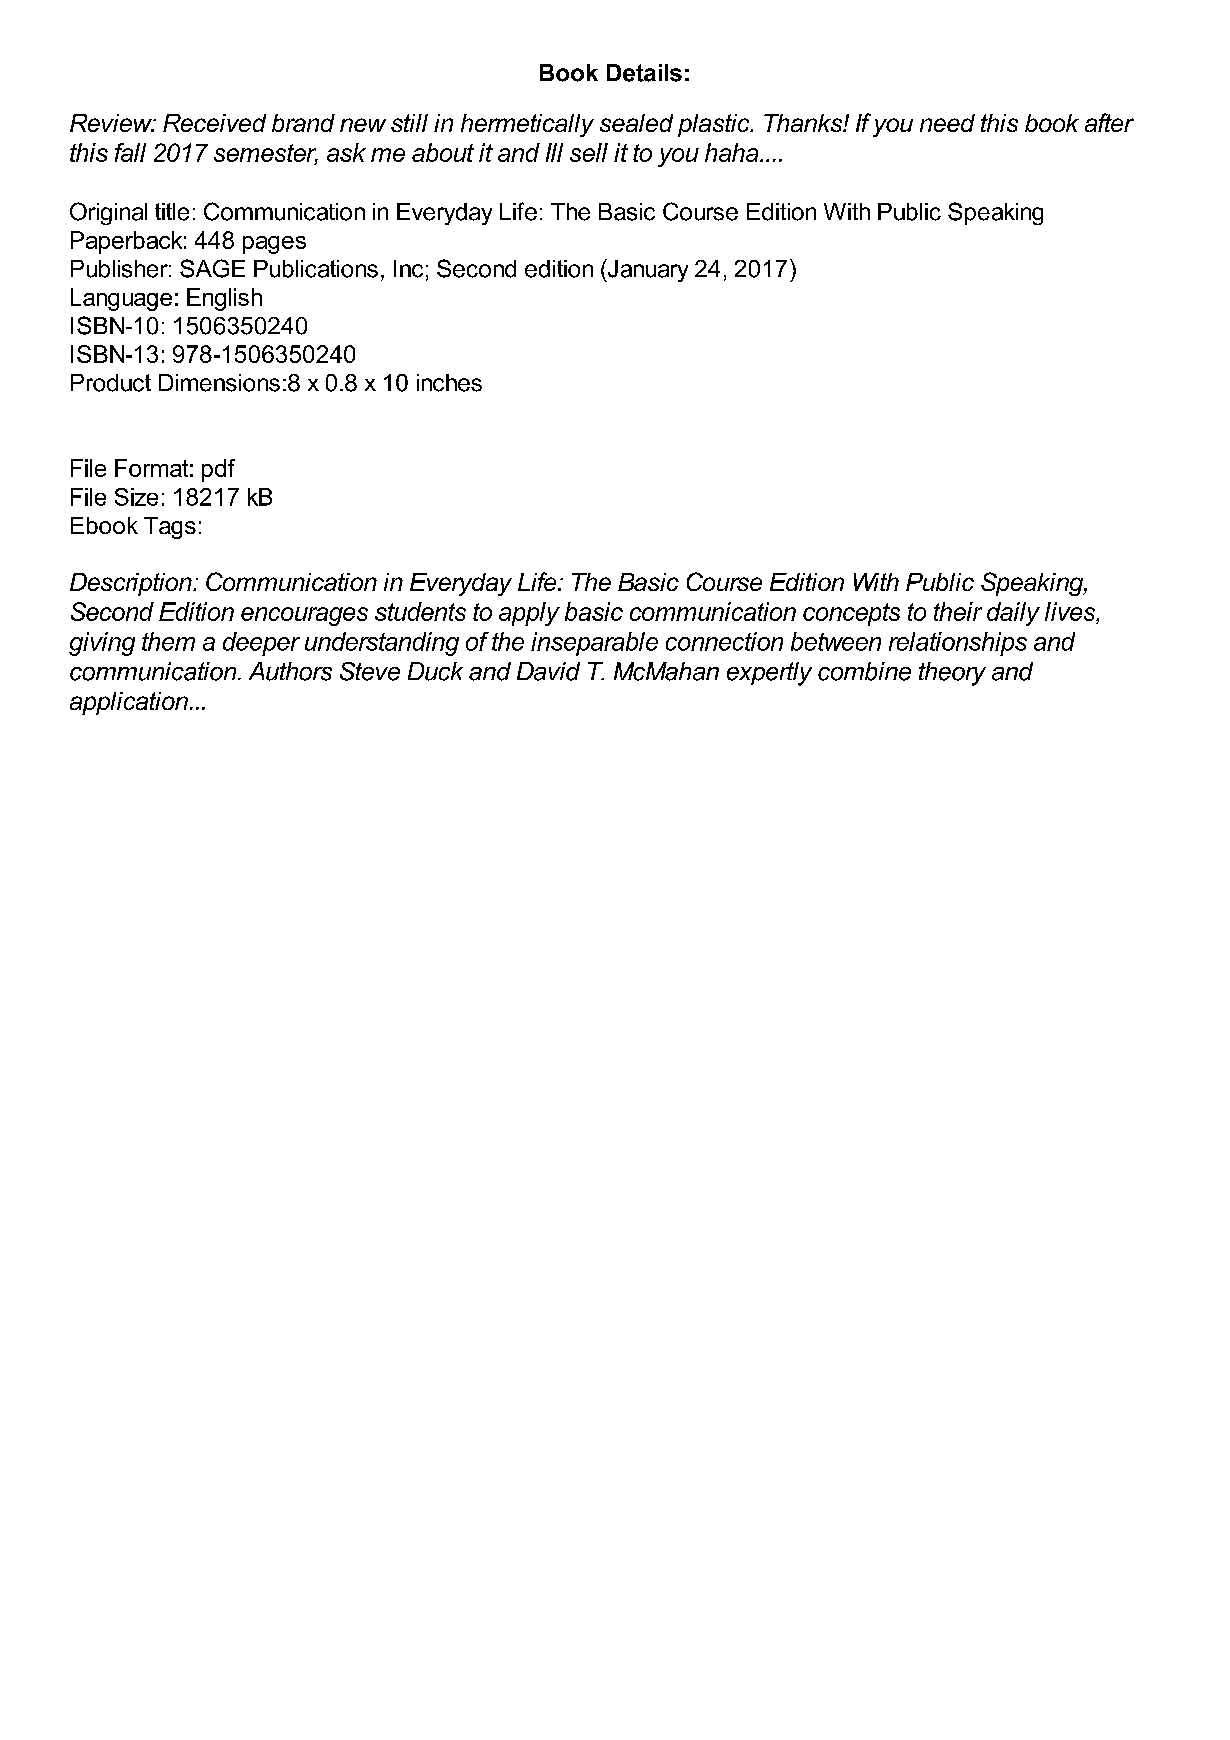  I want to click on inches, so click(449, 383).
